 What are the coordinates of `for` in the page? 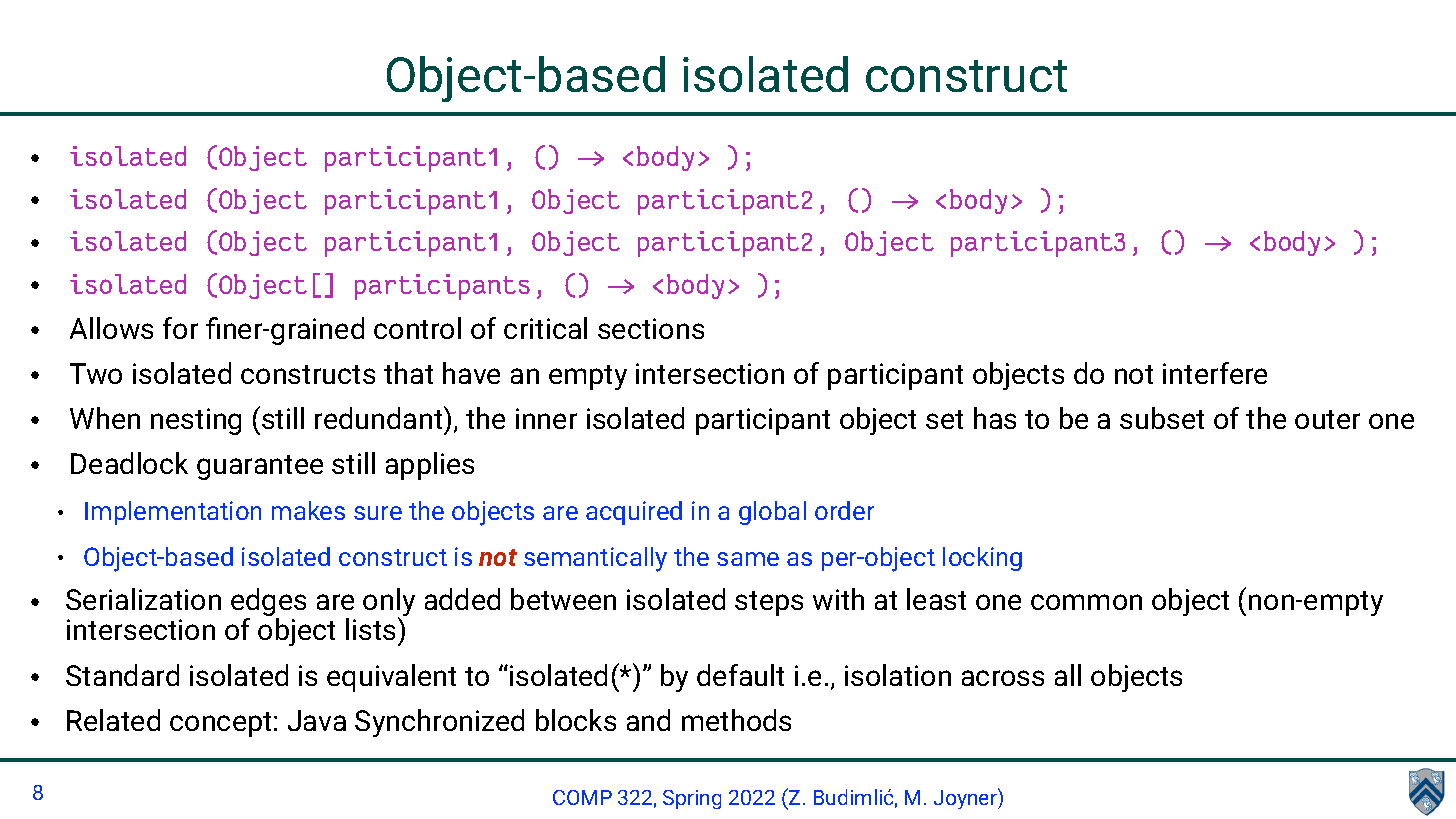 It's located at (180, 328).
